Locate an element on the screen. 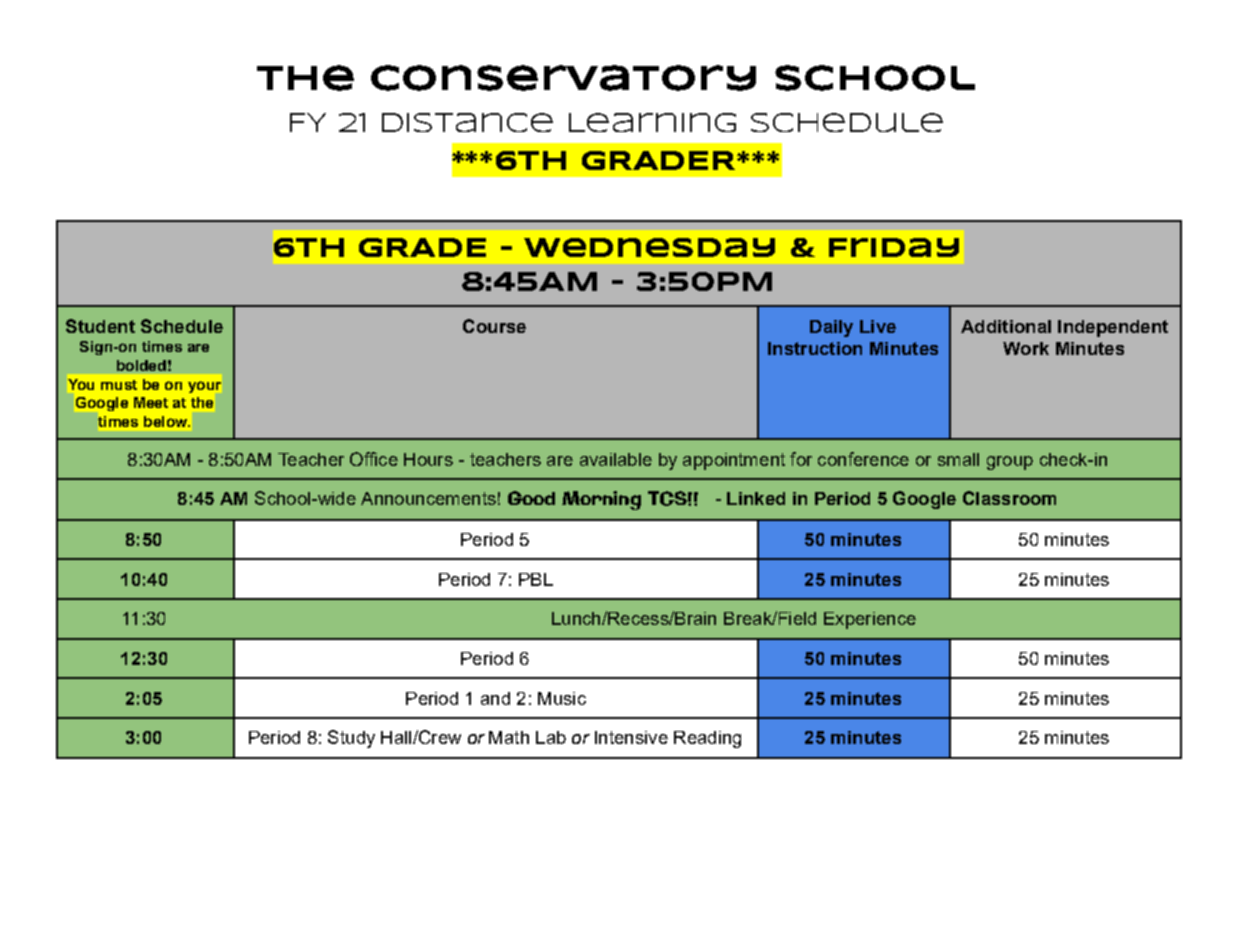  Conservatory is located at coordinates (563, 78).
